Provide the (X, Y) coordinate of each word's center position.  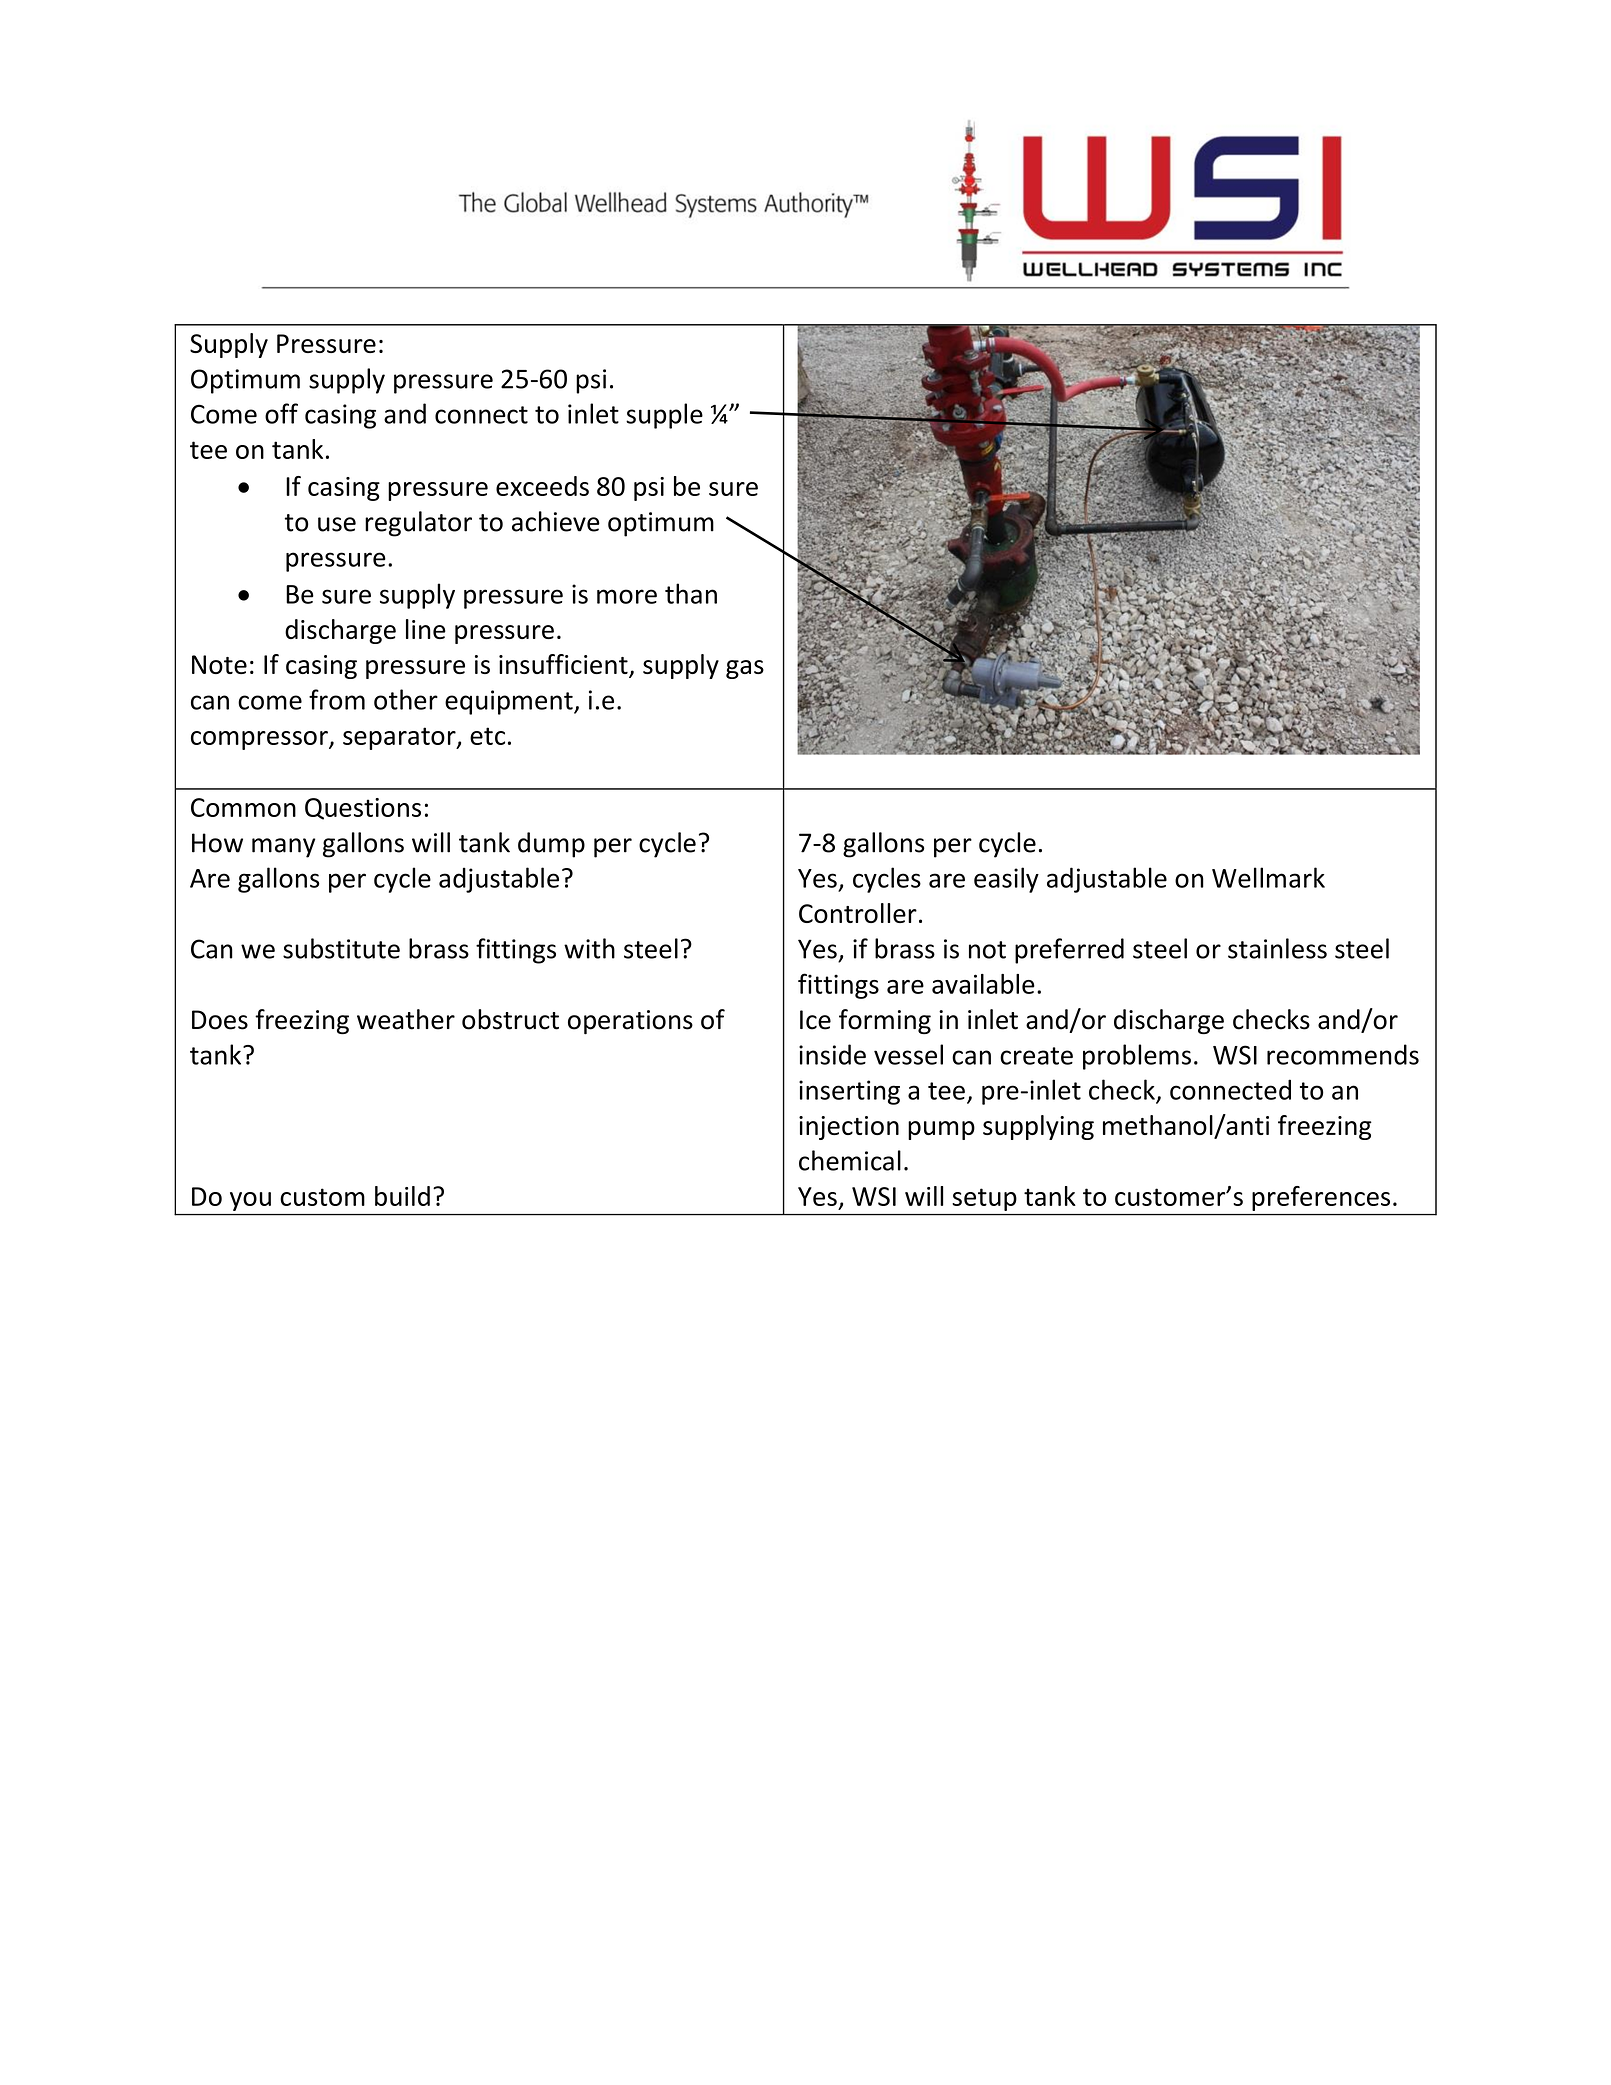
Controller (858, 913)
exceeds (542, 486)
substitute (341, 948)
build (402, 1196)
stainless (1277, 948)
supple (664, 416)
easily (1006, 880)
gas (745, 669)
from (337, 699)
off (281, 413)
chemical (850, 1160)
